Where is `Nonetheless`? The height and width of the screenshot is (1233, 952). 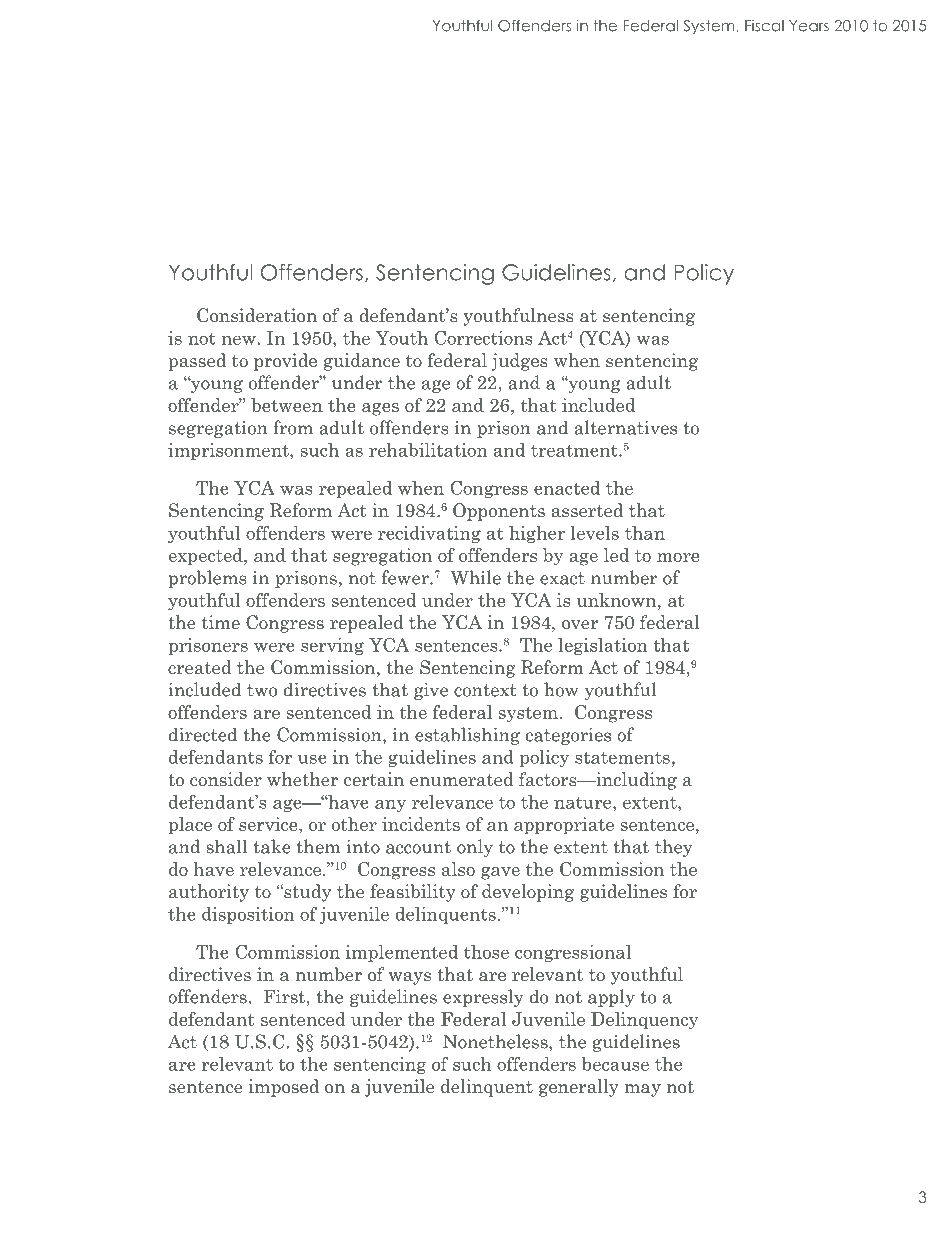 Nonetheless is located at coordinates (496, 1041).
